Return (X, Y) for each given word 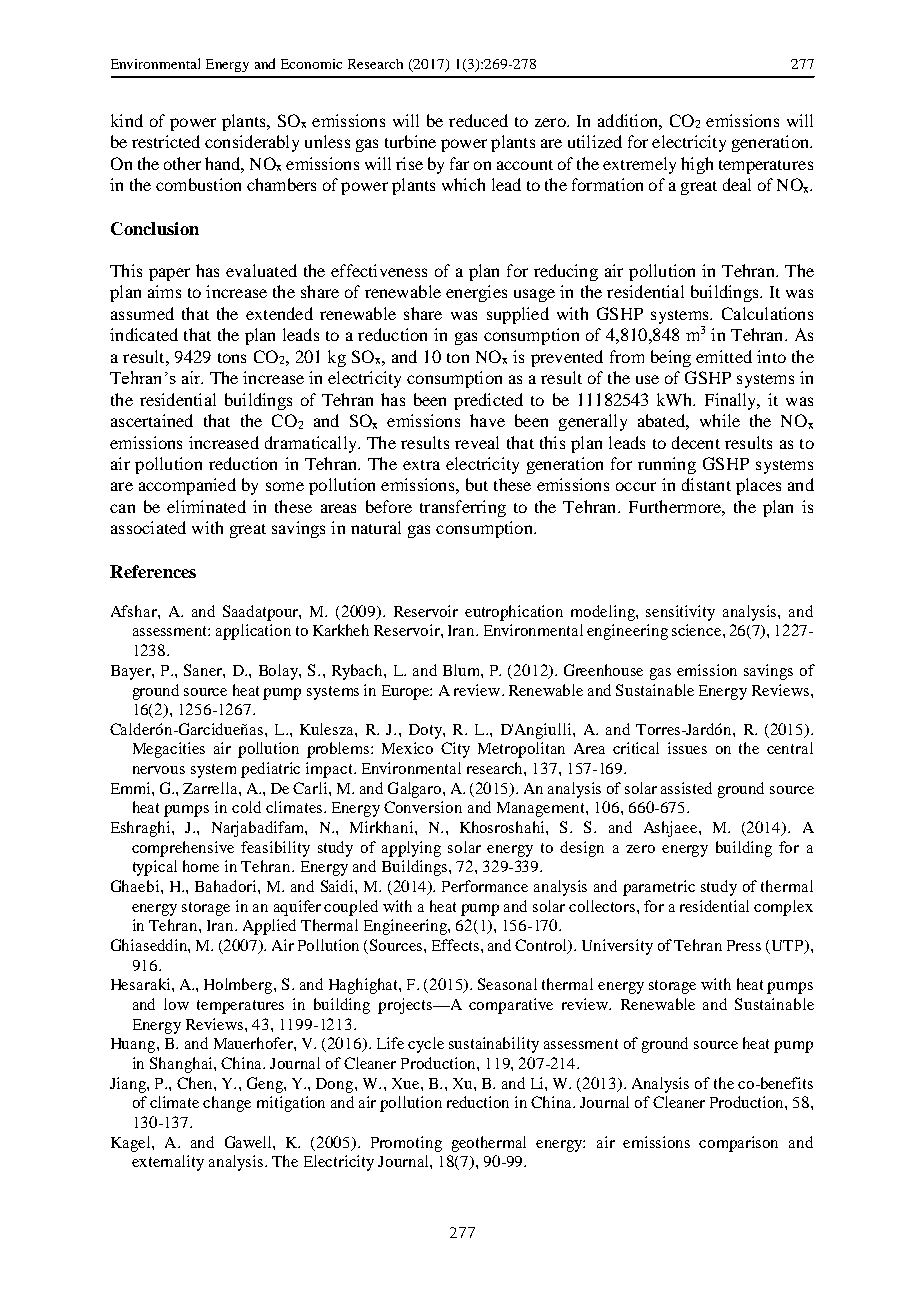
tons (232, 358)
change (227, 1104)
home (201, 866)
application (253, 632)
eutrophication (514, 613)
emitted (724, 356)
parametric (659, 888)
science (698, 630)
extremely (639, 165)
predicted (488, 401)
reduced (478, 120)
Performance (485, 886)
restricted (166, 141)
